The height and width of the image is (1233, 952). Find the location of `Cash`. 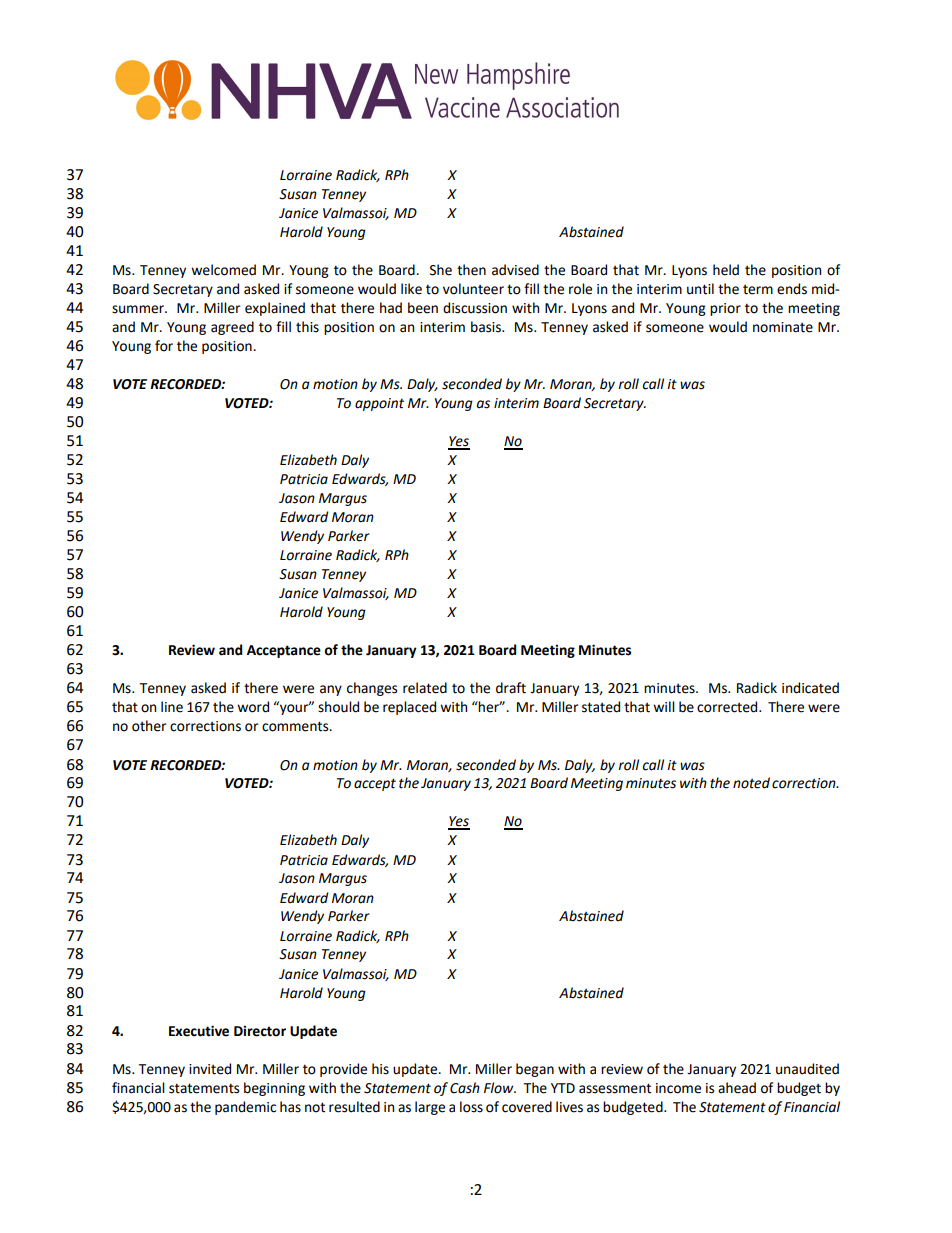

Cash is located at coordinates (465, 1088).
